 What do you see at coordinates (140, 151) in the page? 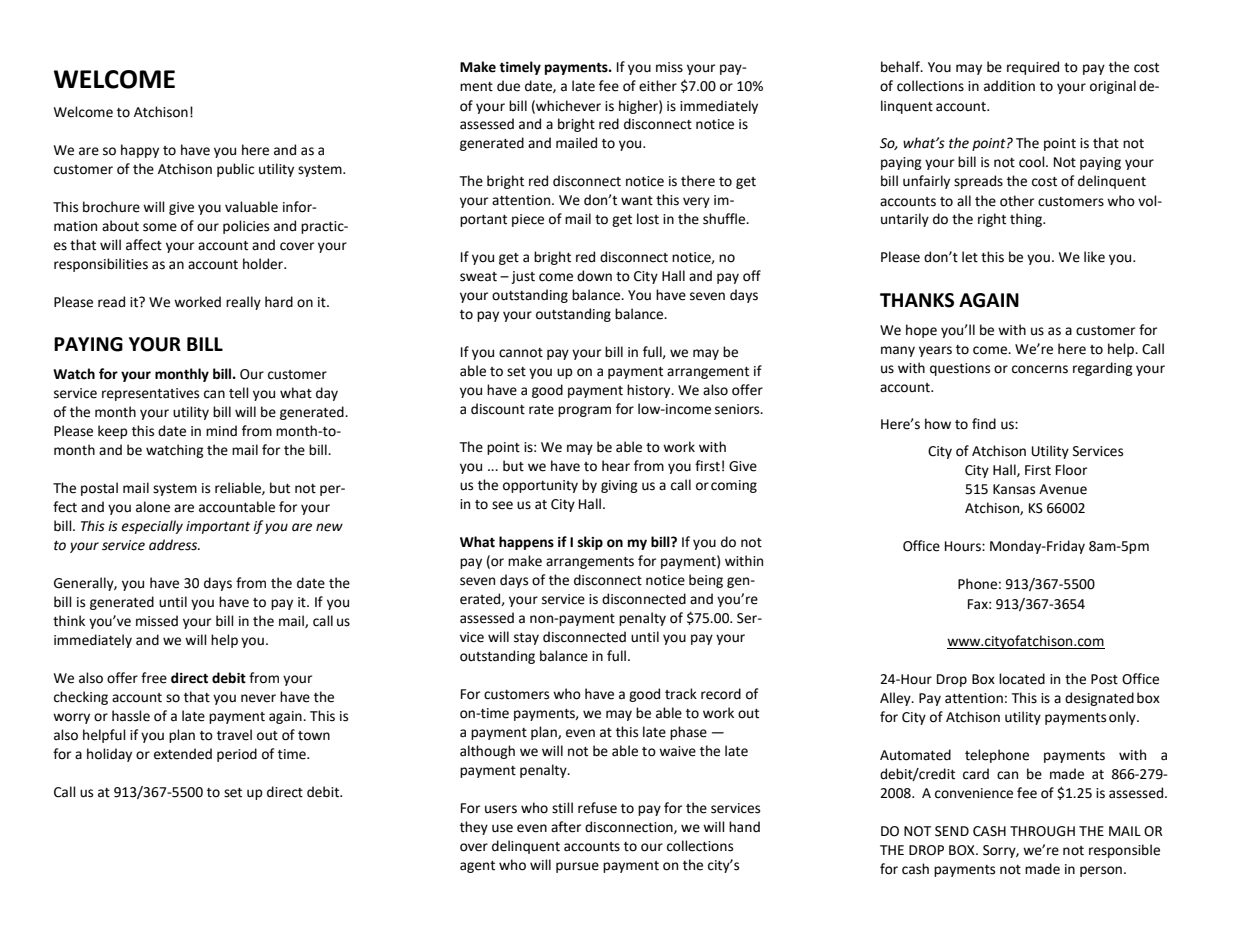
I see `happy` at bounding box center [140, 151].
